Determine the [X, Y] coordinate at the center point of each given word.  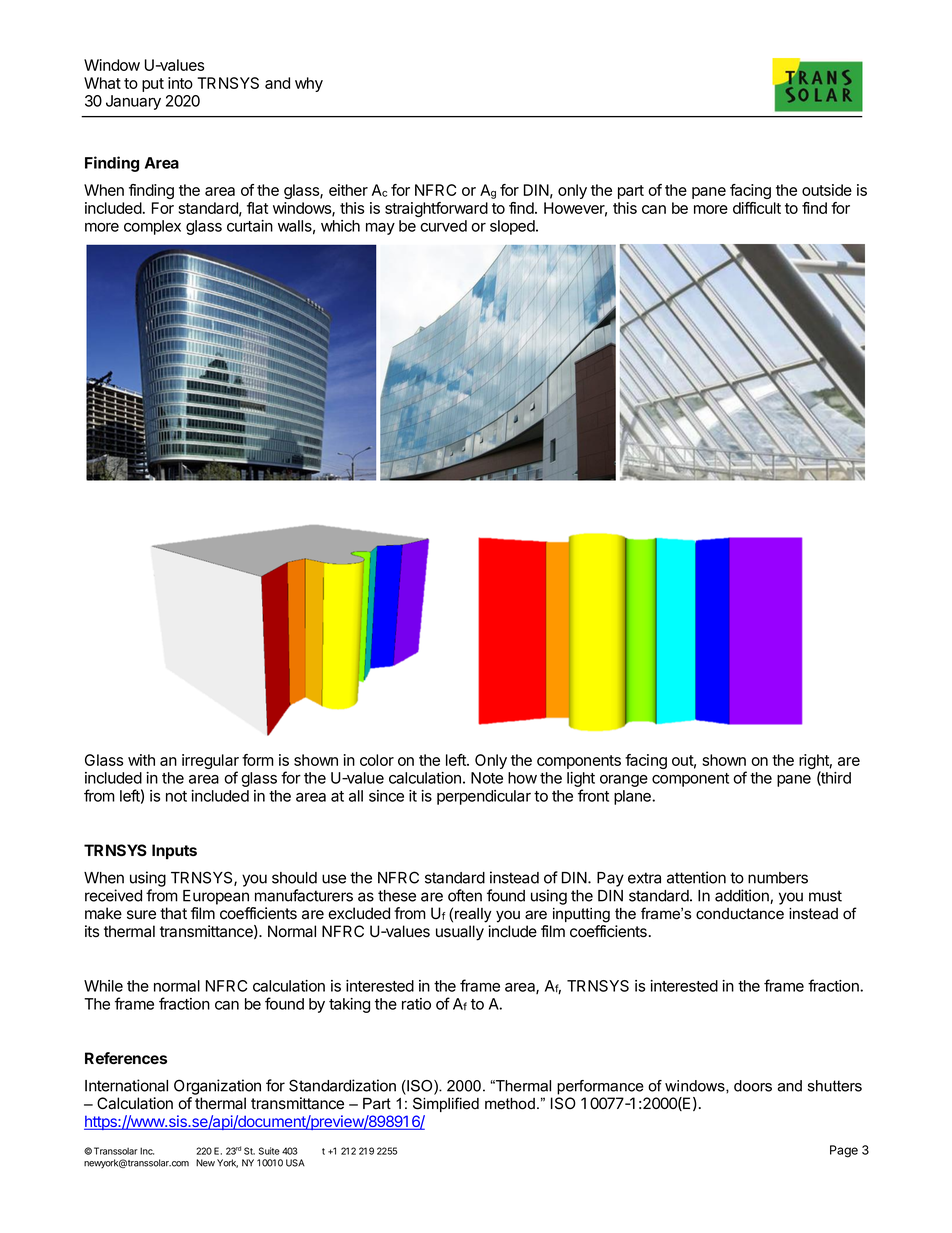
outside [827, 190]
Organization [217, 1087]
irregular [210, 763]
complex [152, 227]
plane [633, 797]
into [180, 83]
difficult [757, 208]
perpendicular [484, 797]
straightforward [436, 209]
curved [443, 226]
